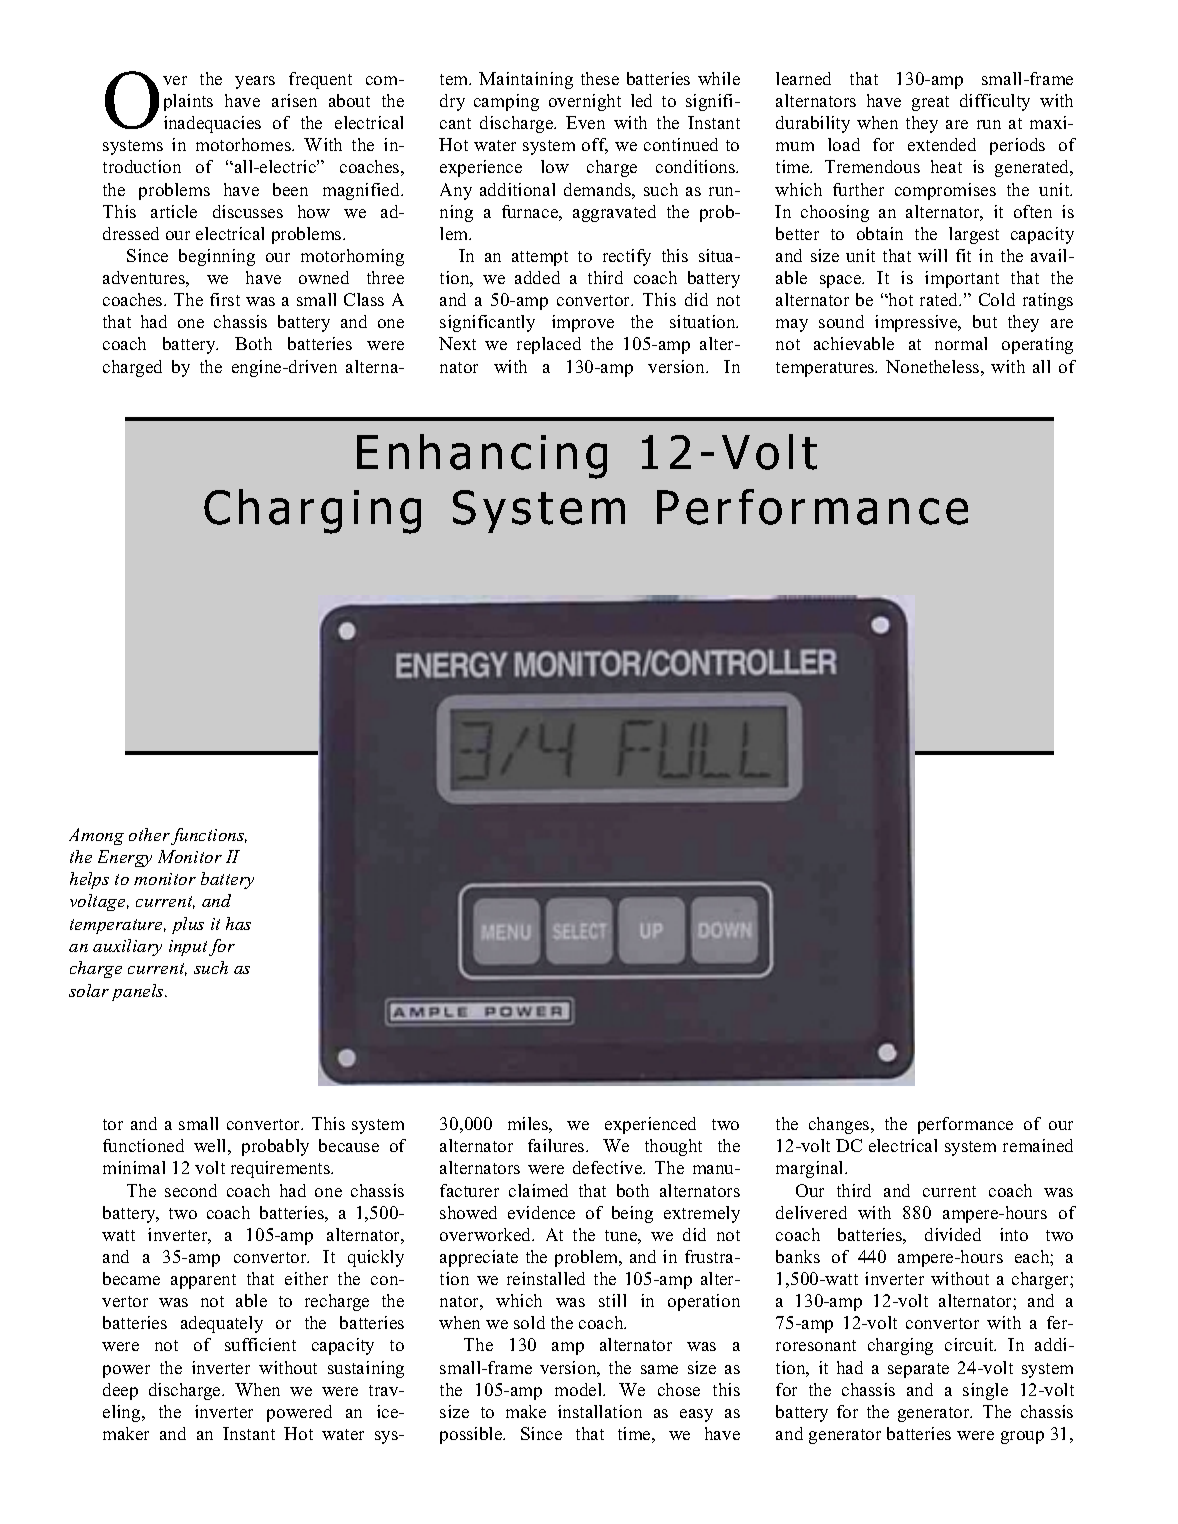 The width and height of the screenshot is (1178, 1524). What do you see at coordinates (482, 456) in the screenshot?
I see `Enhancing` at bounding box center [482, 456].
